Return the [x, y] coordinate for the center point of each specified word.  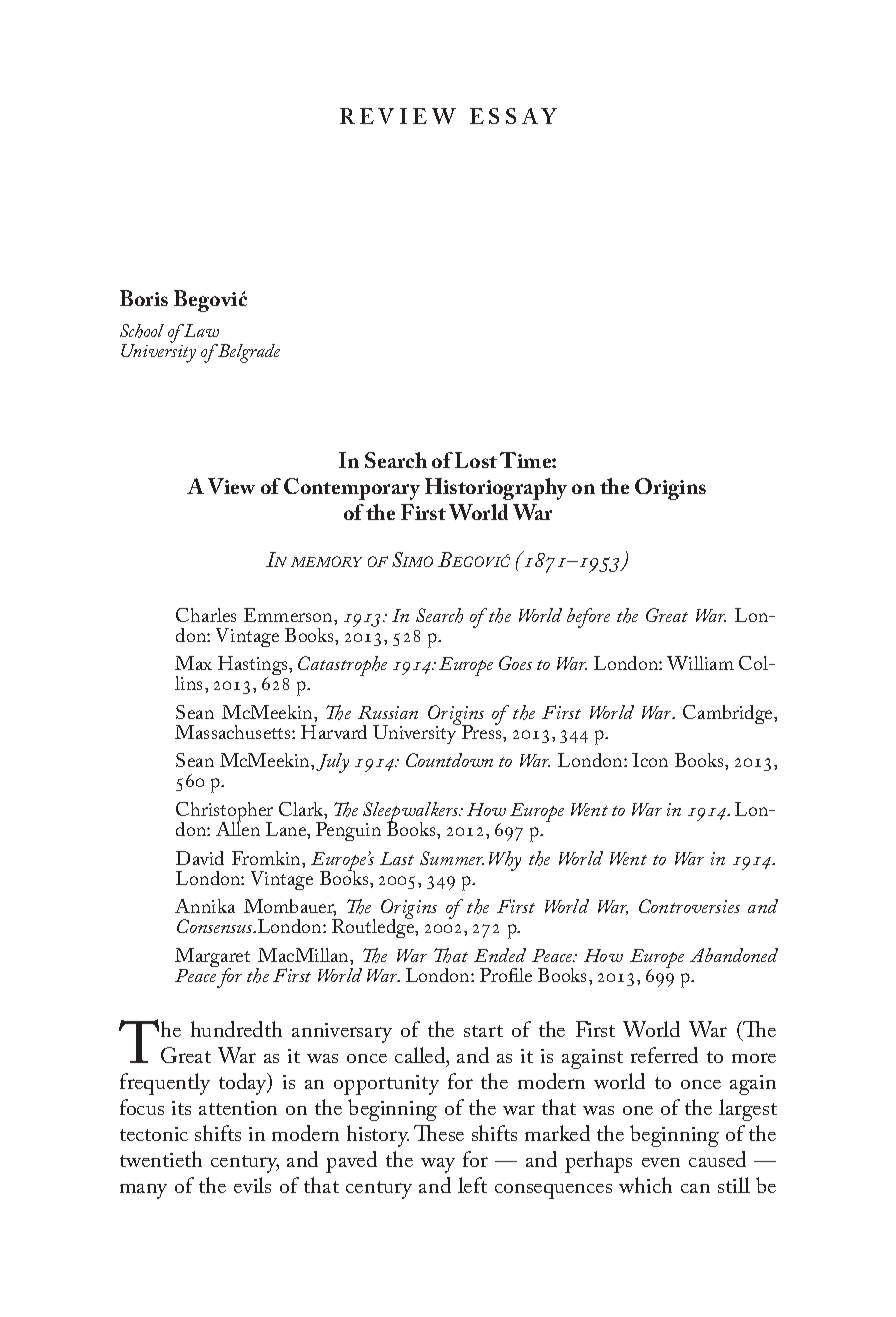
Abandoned [734, 955]
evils [252, 1185]
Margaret [212, 959]
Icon [650, 760]
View [231, 486]
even [661, 1162]
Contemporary [352, 489]
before [588, 618]
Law [200, 330]
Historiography [496, 489]
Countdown [449, 760]
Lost [476, 460]
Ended [500, 955]
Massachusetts [234, 732]
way [438, 1165]
